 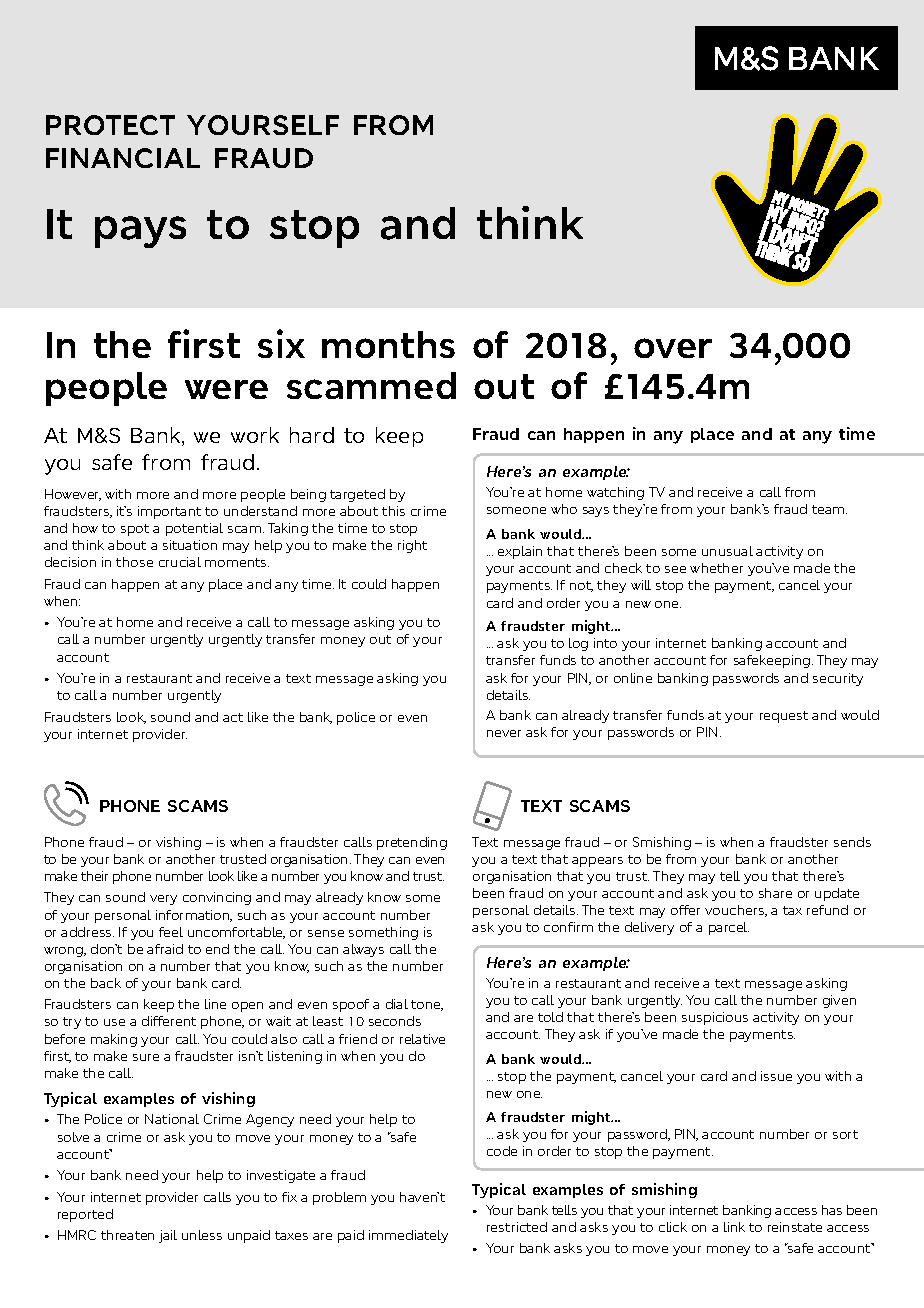 What do you see at coordinates (168, 1236) in the page?
I see `jail` at bounding box center [168, 1236].
